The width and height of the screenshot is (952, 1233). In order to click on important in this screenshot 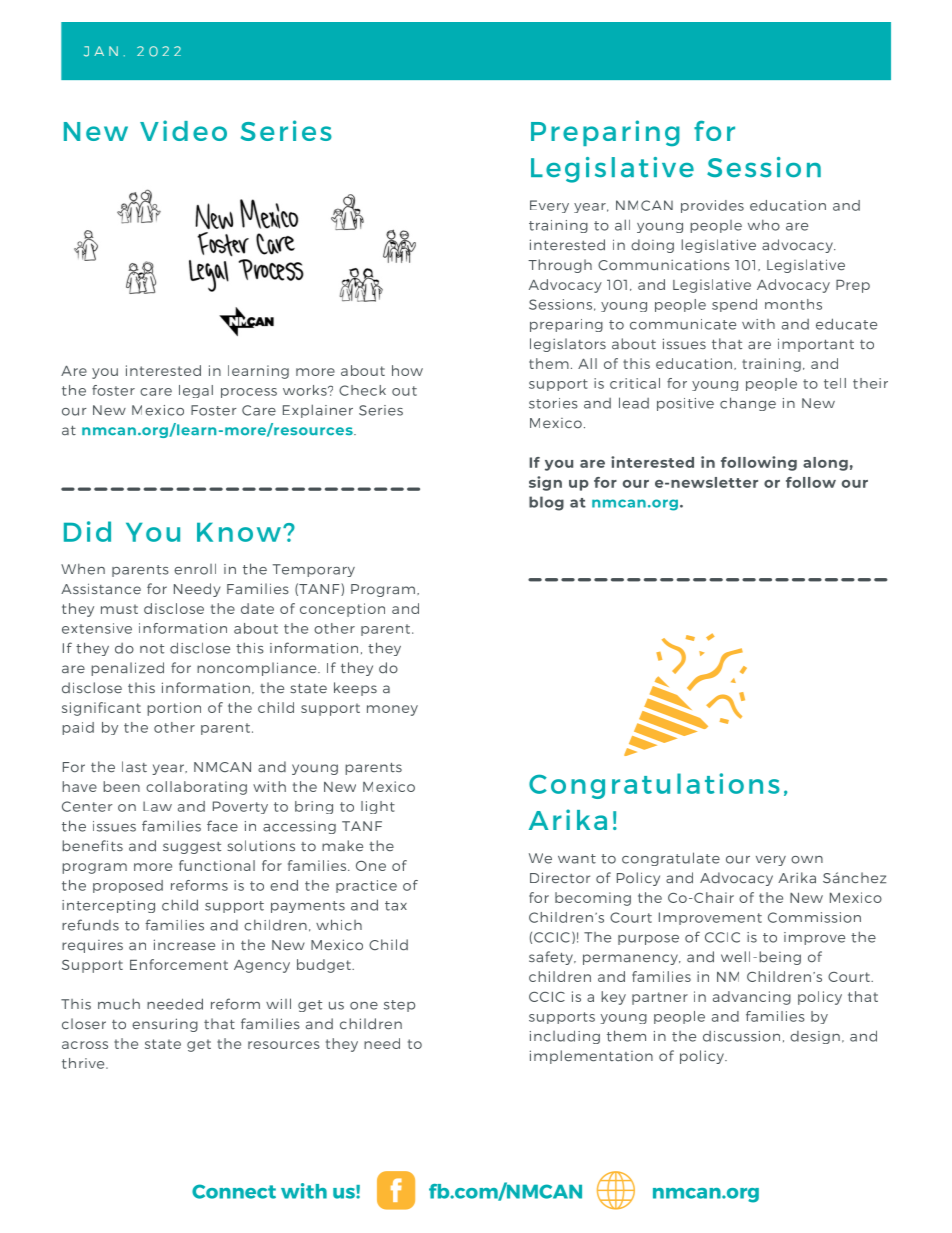, I will do `click(816, 345)`.
